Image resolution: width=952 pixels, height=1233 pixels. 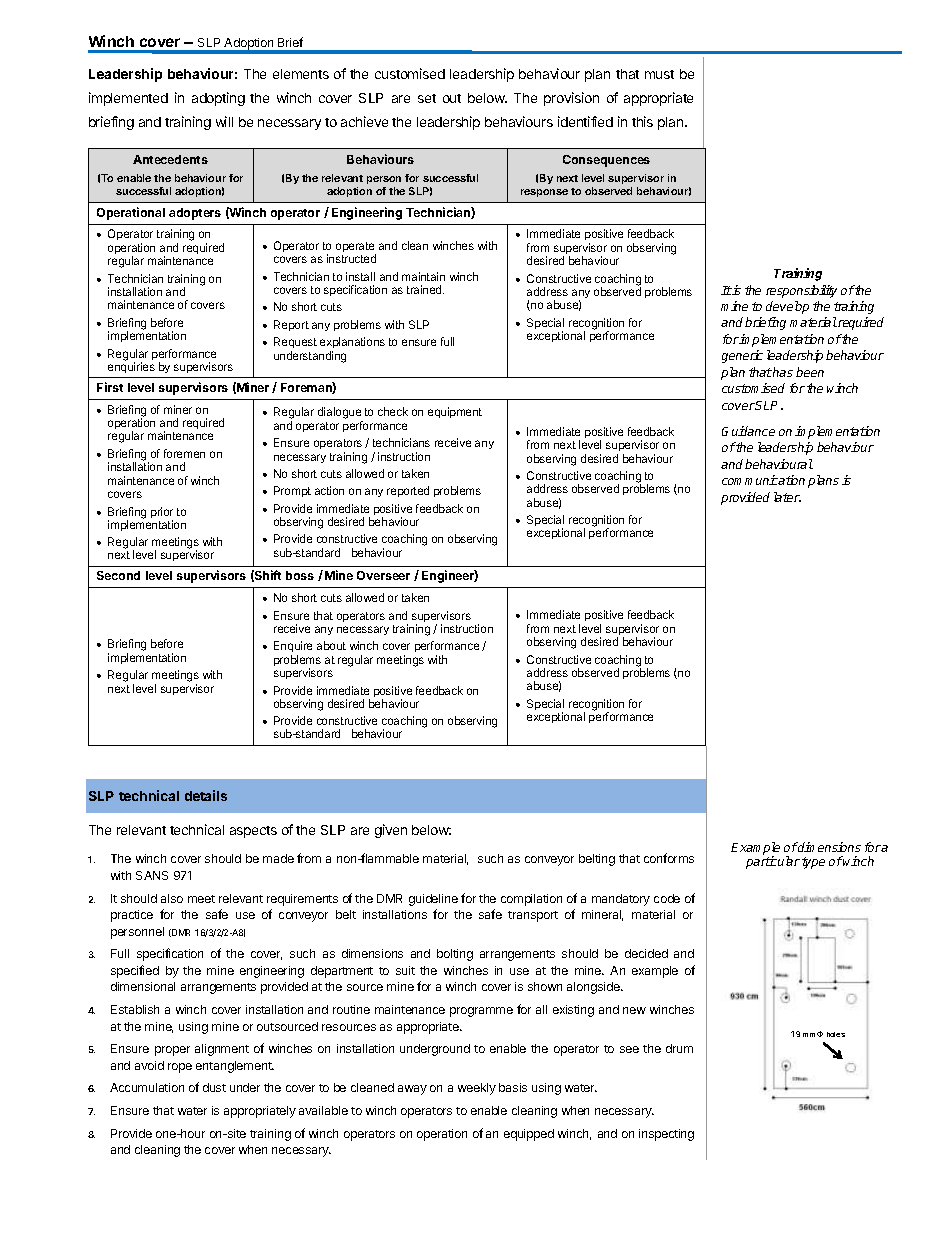 What do you see at coordinates (218, 99) in the document?
I see `adopting` at bounding box center [218, 99].
